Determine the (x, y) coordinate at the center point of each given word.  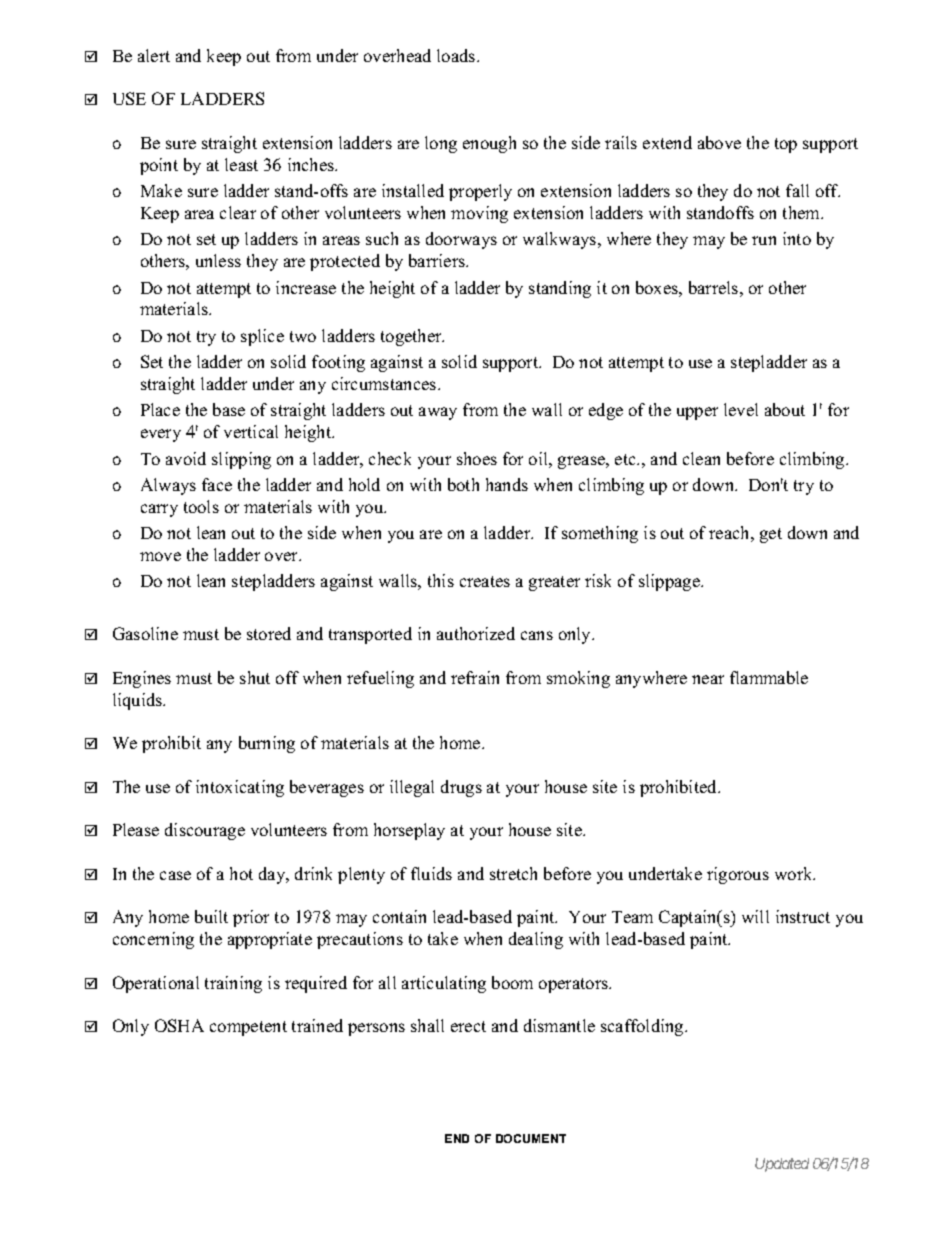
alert (154, 55)
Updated (782, 1165)
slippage (670, 582)
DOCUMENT (531, 1138)
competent (248, 1028)
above (719, 142)
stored (269, 633)
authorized (476, 633)
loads (457, 55)
